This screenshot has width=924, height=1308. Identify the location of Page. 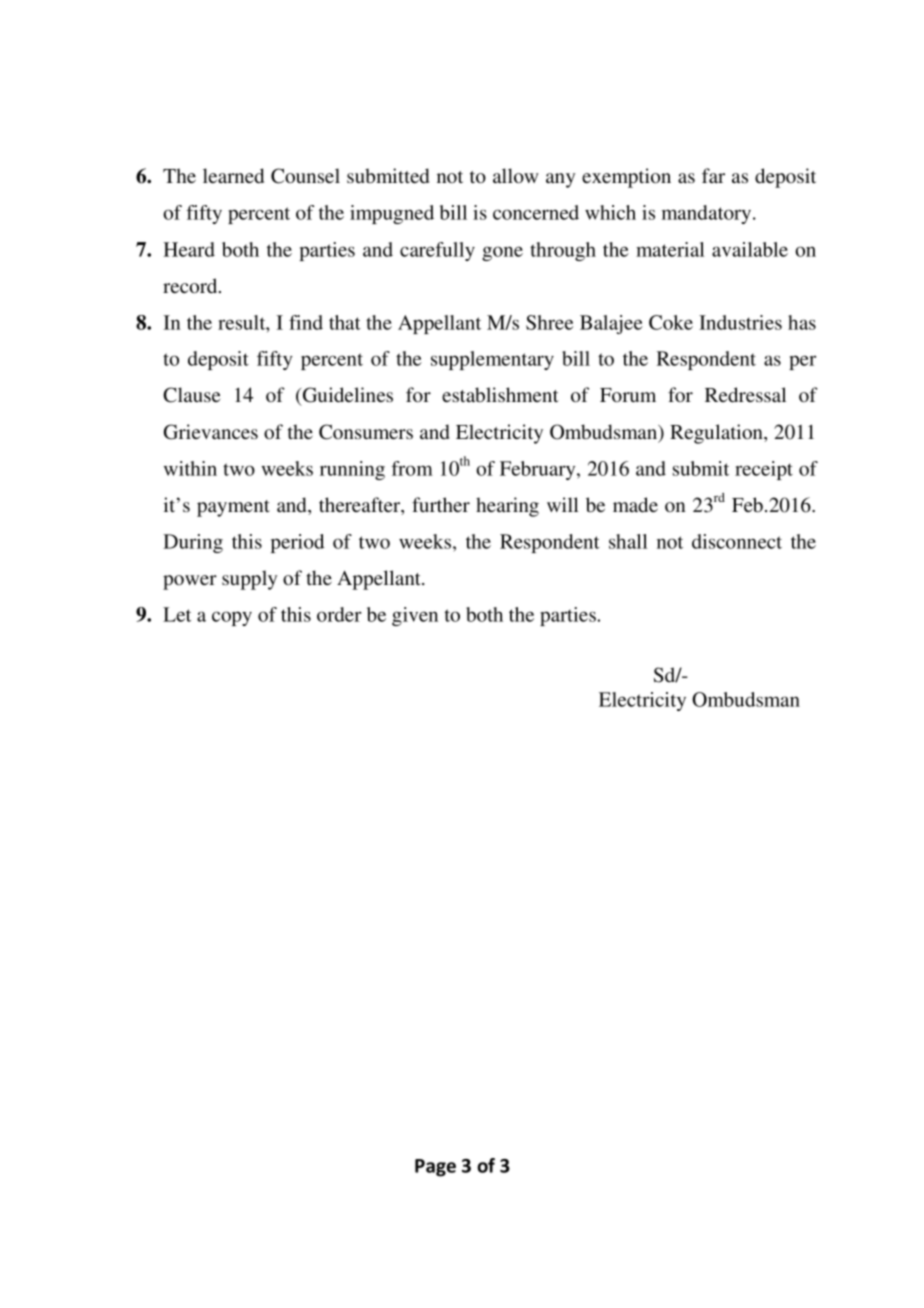
(435, 1168).
